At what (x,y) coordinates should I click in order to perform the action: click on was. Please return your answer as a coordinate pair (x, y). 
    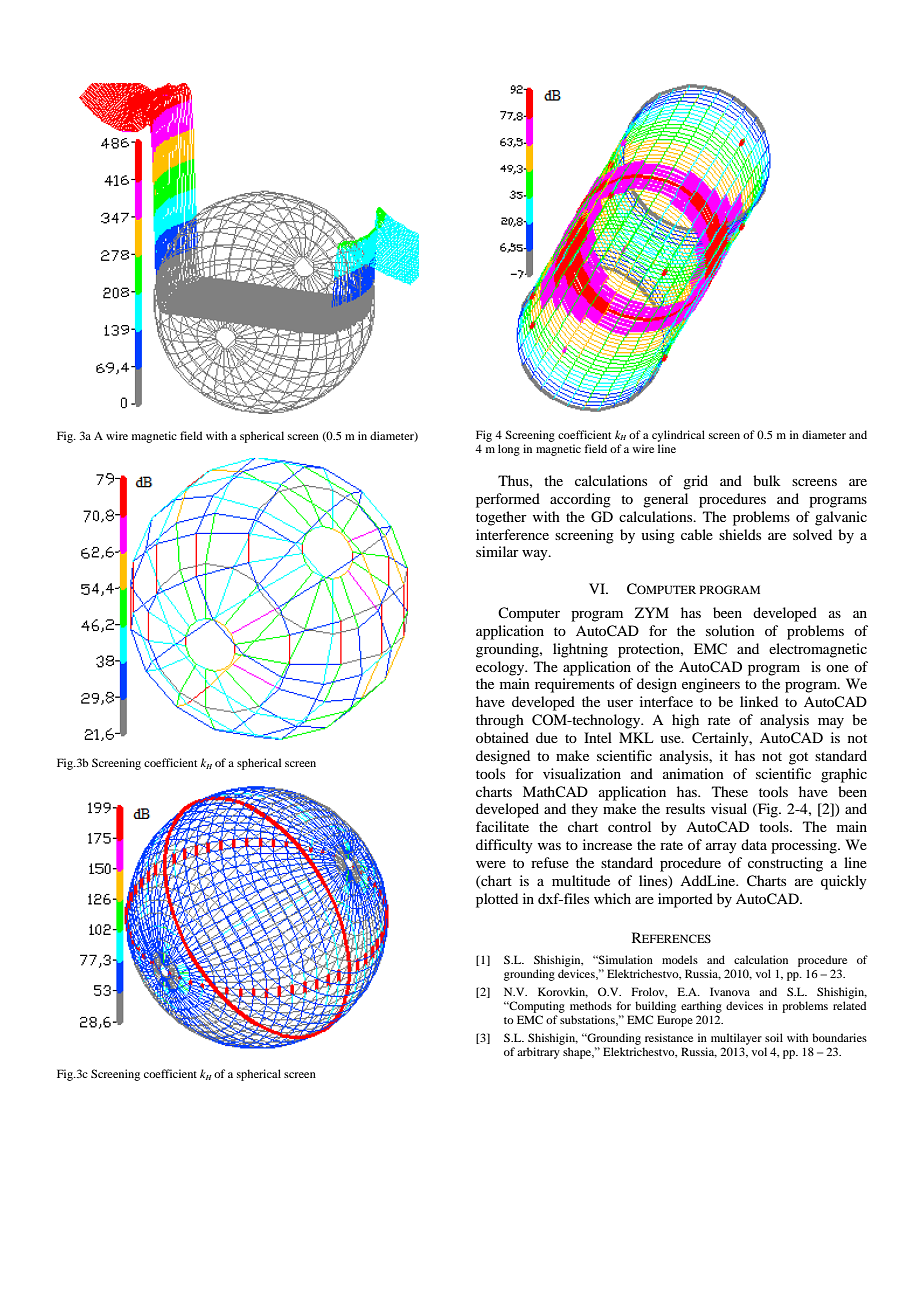
    Looking at the image, I should click on (549, 846).
